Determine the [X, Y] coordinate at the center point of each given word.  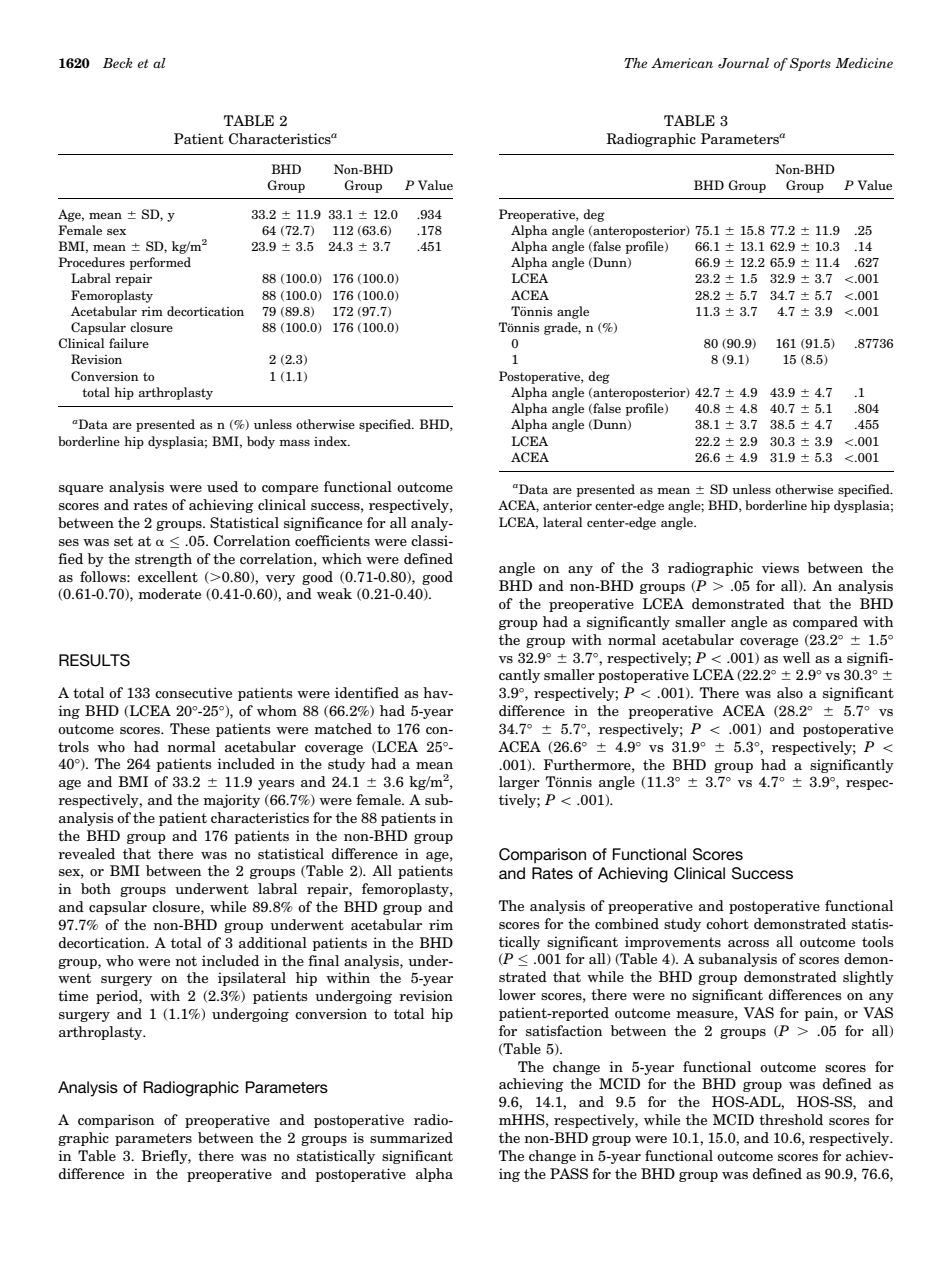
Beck [118, 63]
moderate [169, 593]
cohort [727, 923]
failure [129, 343]
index [332, 441]
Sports [810, 64]
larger [519, 783]
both [96, 888]
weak [334, 593]
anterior [567, 505]
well [796, 657]
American [682, 63]
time [73, 995]
